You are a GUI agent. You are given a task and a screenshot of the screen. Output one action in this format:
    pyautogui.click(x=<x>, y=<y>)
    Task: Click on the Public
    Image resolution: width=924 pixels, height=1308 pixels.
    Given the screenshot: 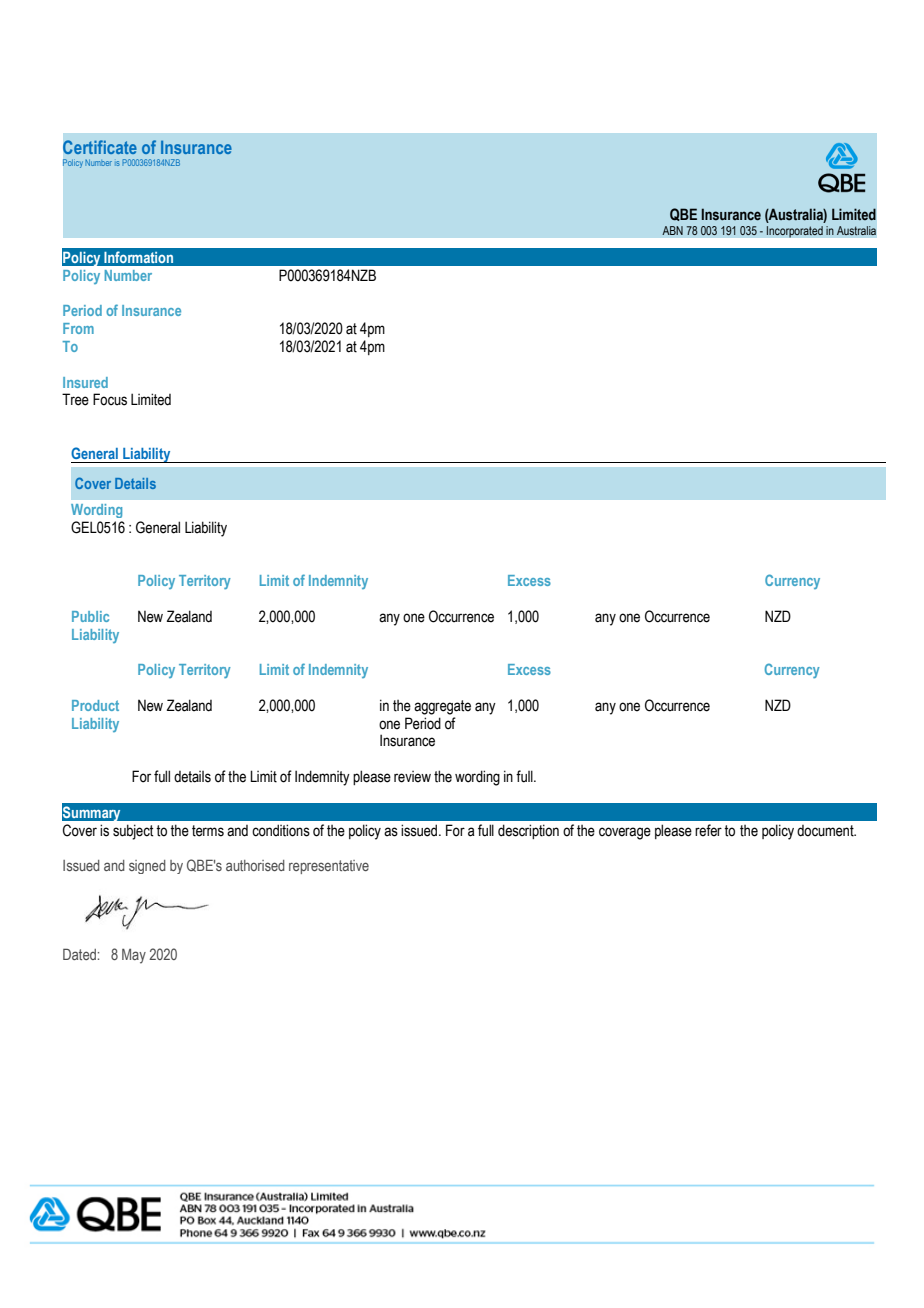 What is the action you would take?
    pyautogui.click(x=90, y=616)
